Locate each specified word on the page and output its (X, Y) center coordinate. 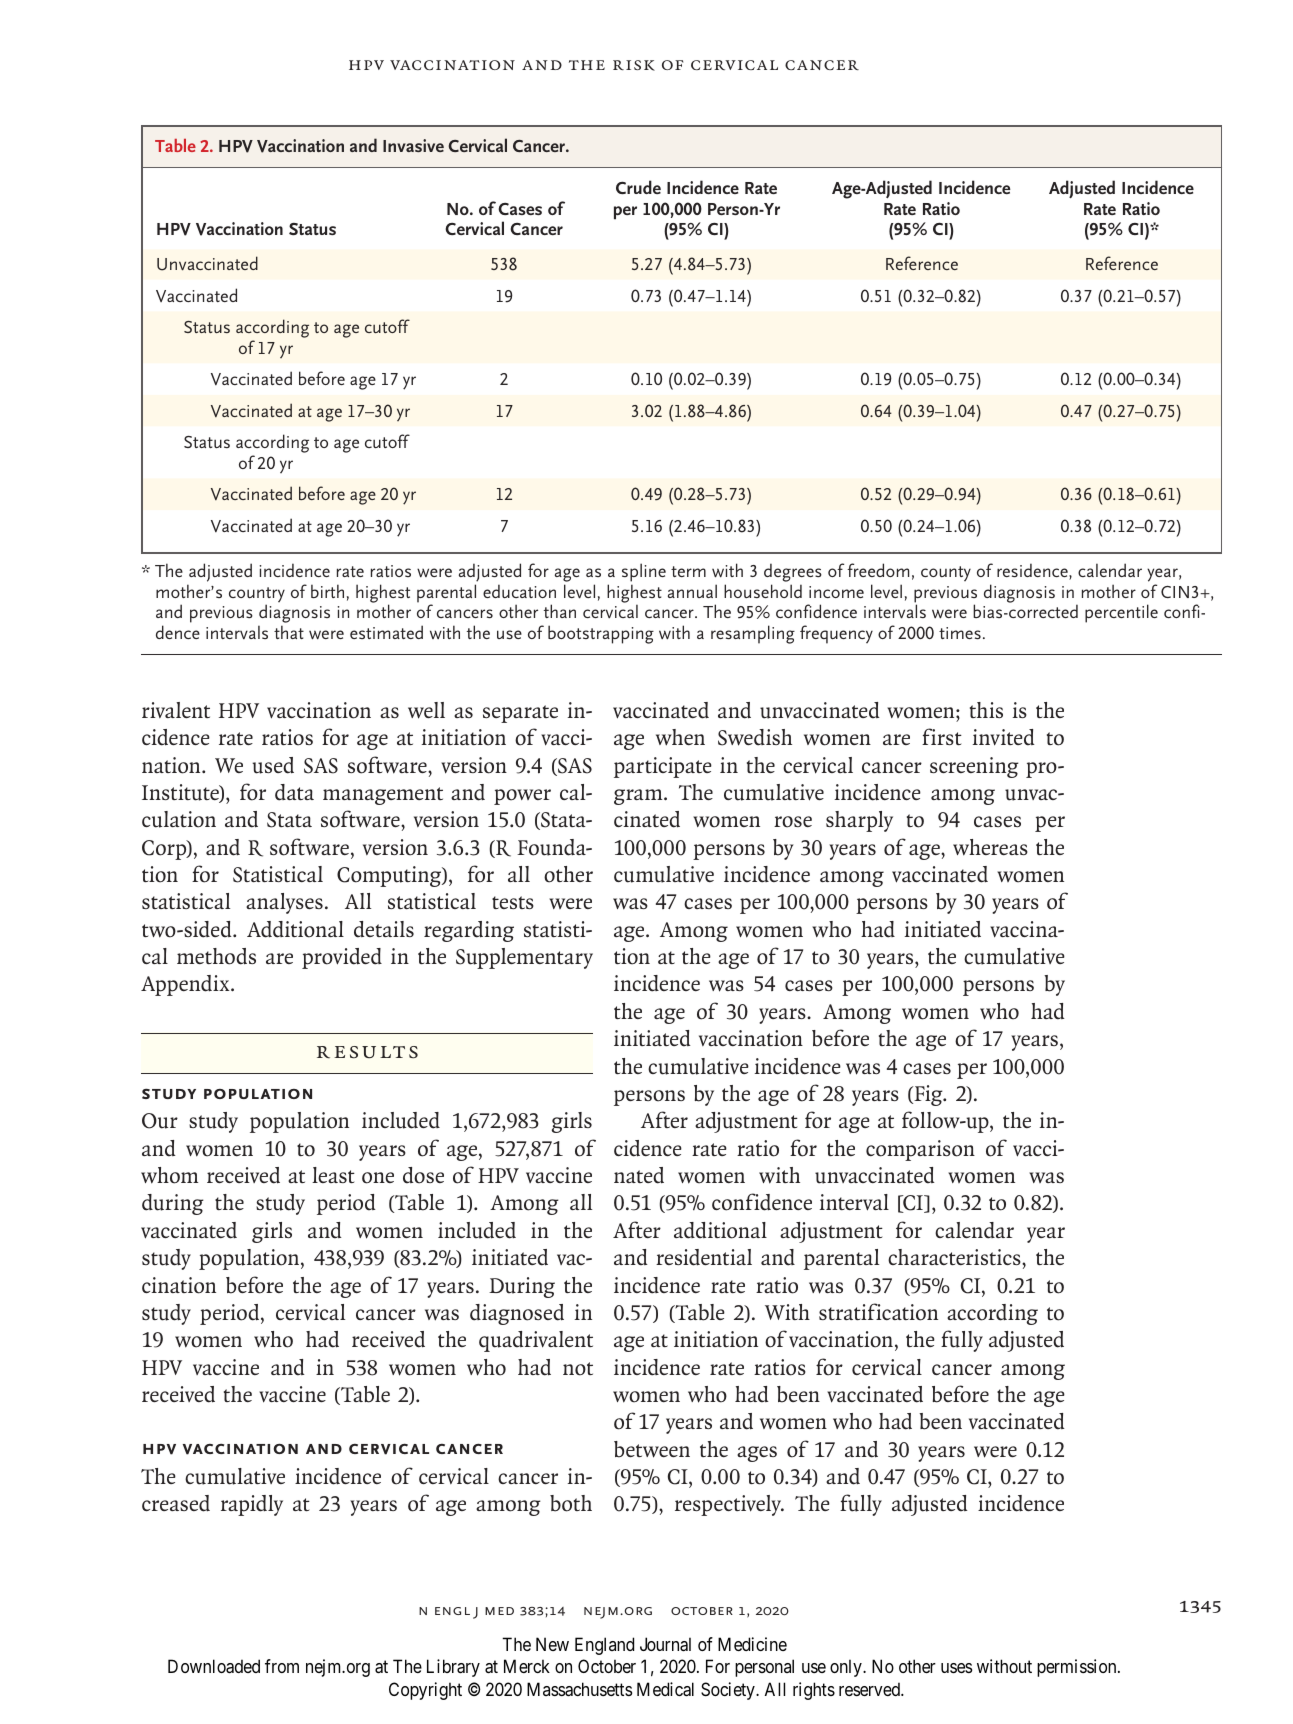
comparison (920, 1150)
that (289, 632)
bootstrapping (601, 634)
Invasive (413, 145)
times (960, 633)
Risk (634, 65)
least (333, 1175)
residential (704, 1257)
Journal (665, 1644)
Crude (638, 187)
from (282, 1666)
